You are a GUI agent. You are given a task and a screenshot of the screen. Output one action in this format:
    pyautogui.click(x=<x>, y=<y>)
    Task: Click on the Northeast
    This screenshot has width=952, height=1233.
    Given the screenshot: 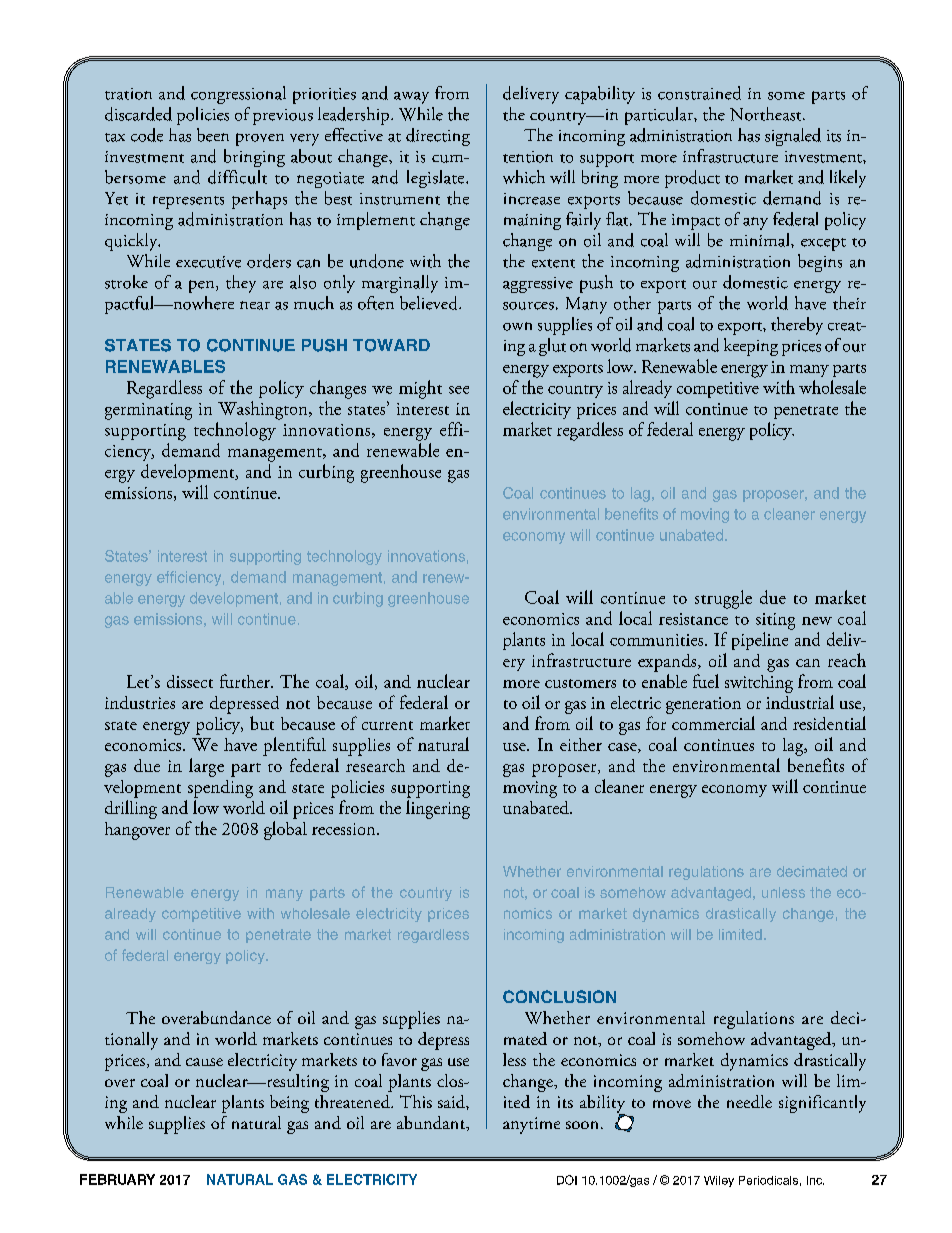 What is the action you would take?
    pyautogui.click(x=767, y=114)
